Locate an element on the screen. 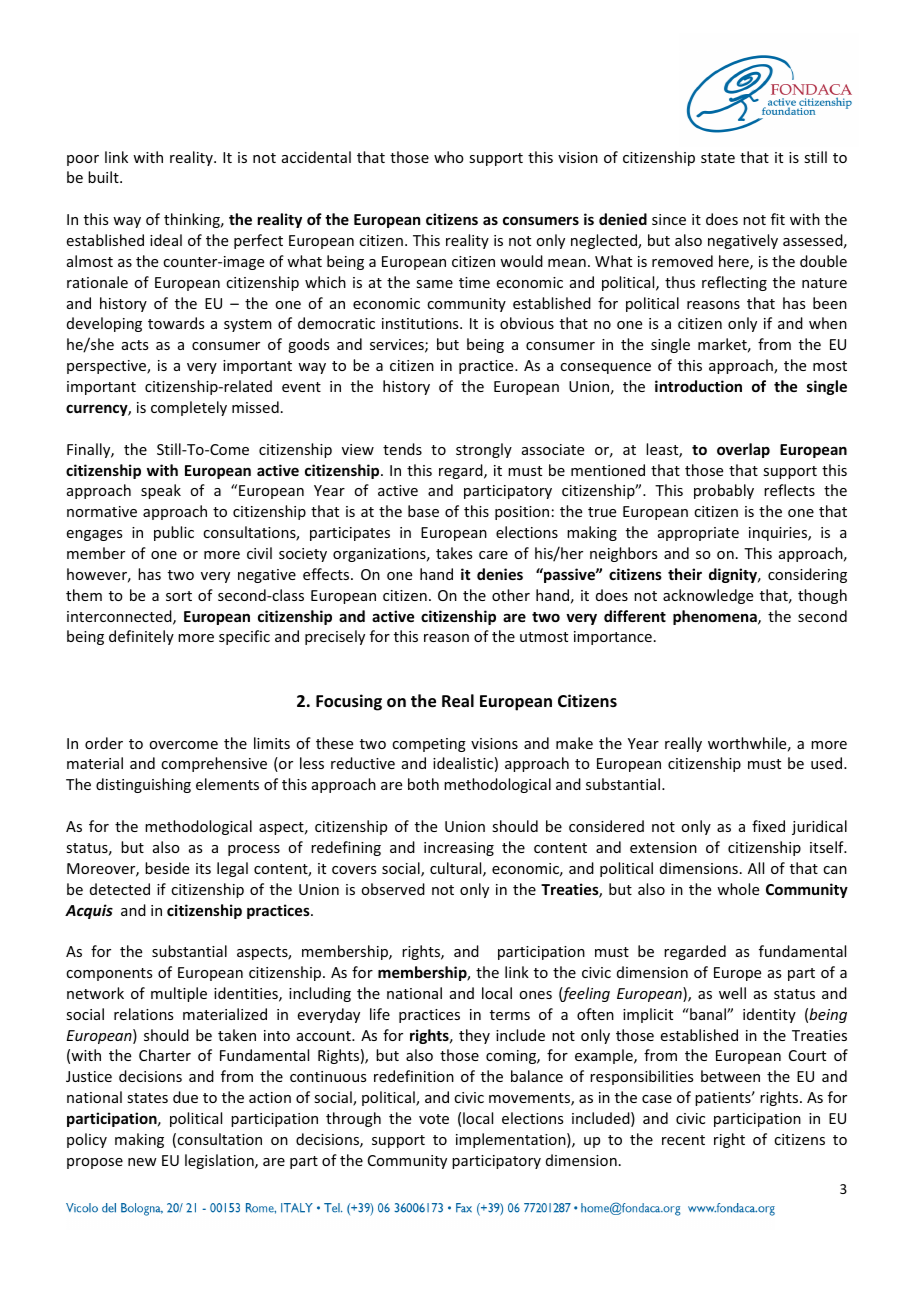 The height and width of the screenshot is (1308, 924). phenomena is located at coordinates (716, 617).
